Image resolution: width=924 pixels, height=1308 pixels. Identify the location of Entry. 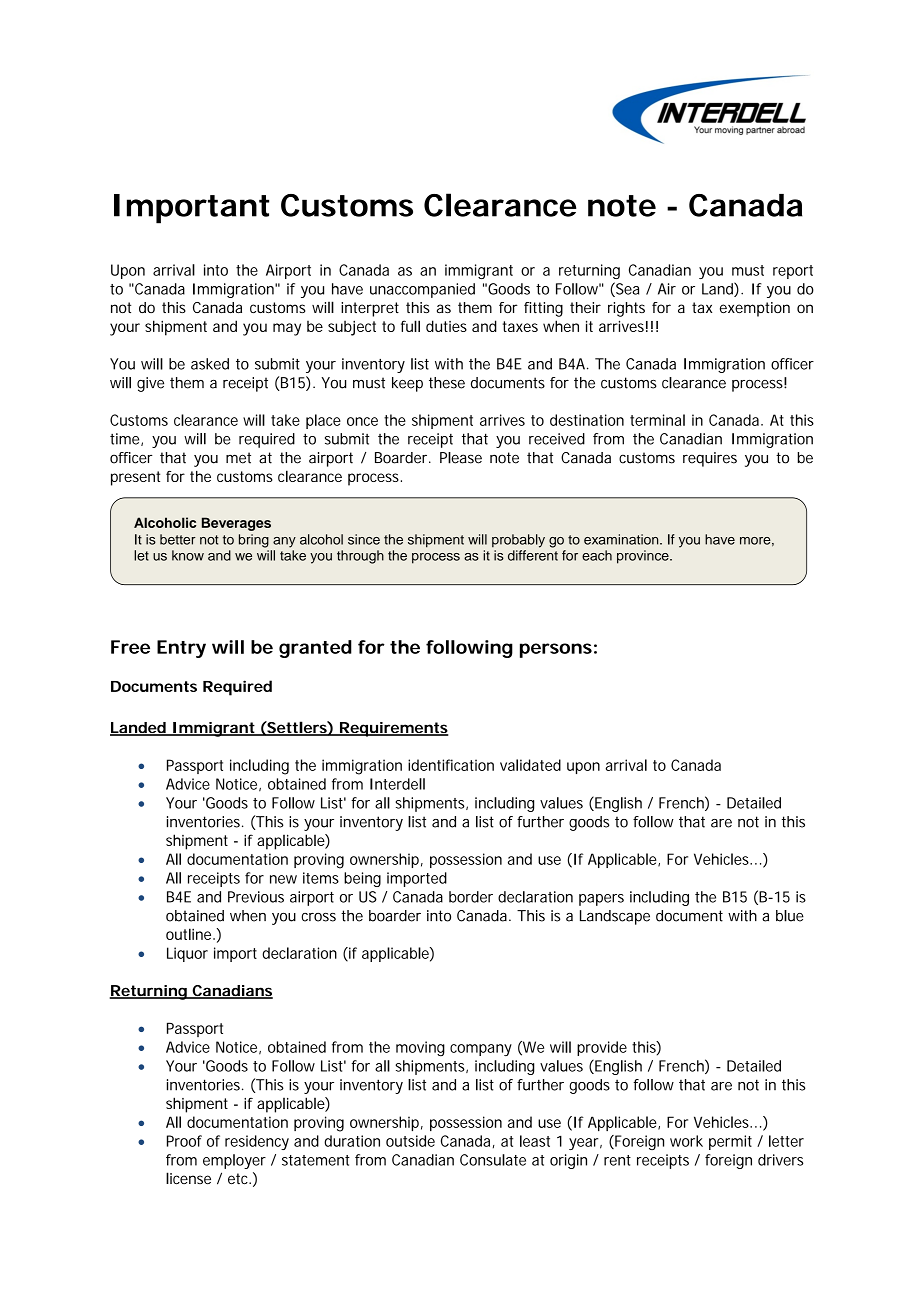
(181, 649).
